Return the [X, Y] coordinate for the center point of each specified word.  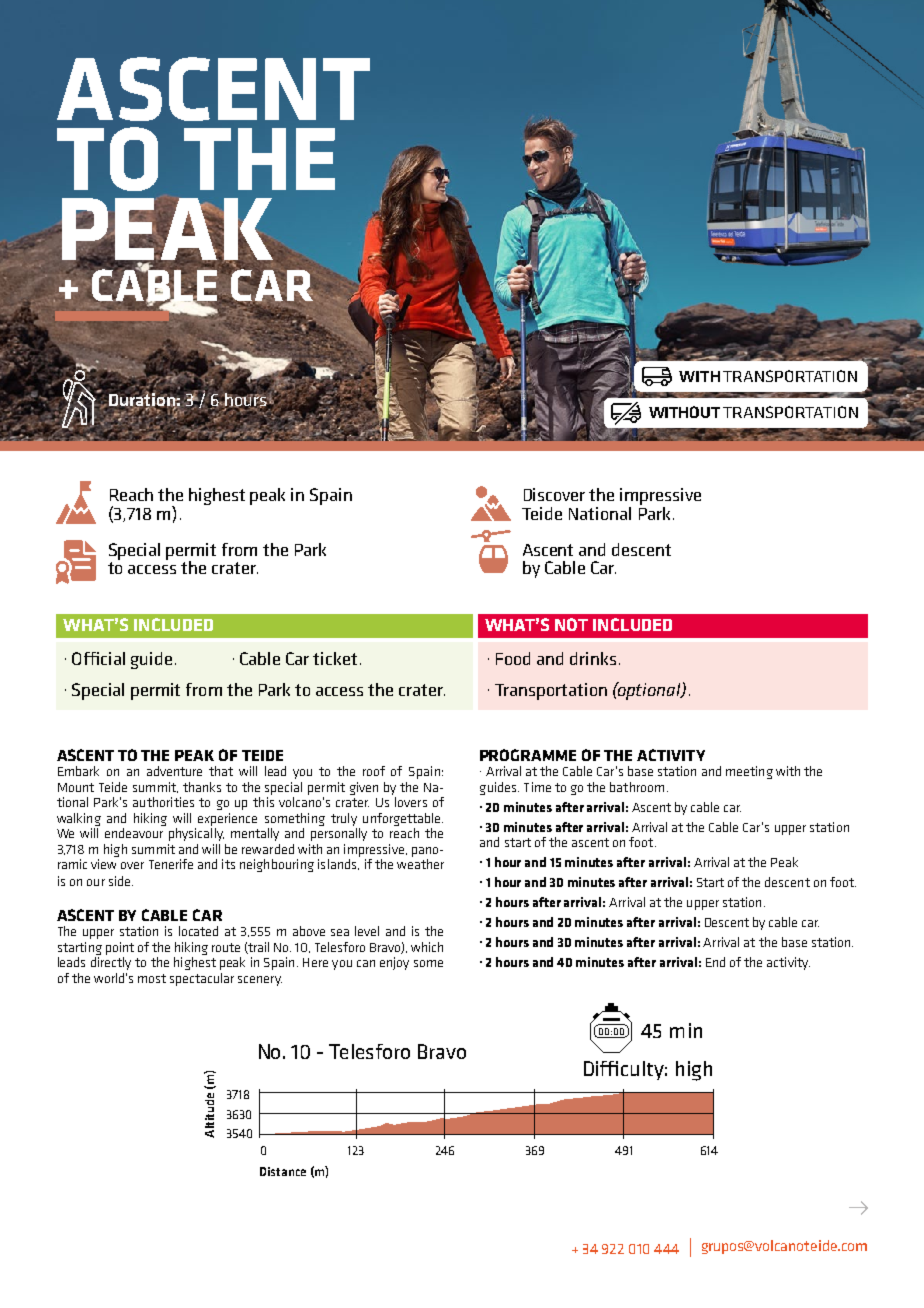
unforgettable [401, 819]
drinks [593, 658]
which [427, 947]
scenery [260, 981]
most [152, 978]
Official [98, 658]
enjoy [394, 963]
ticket [335, 658]
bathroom [637, 787]
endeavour [134, 833]
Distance [283, 1171]
